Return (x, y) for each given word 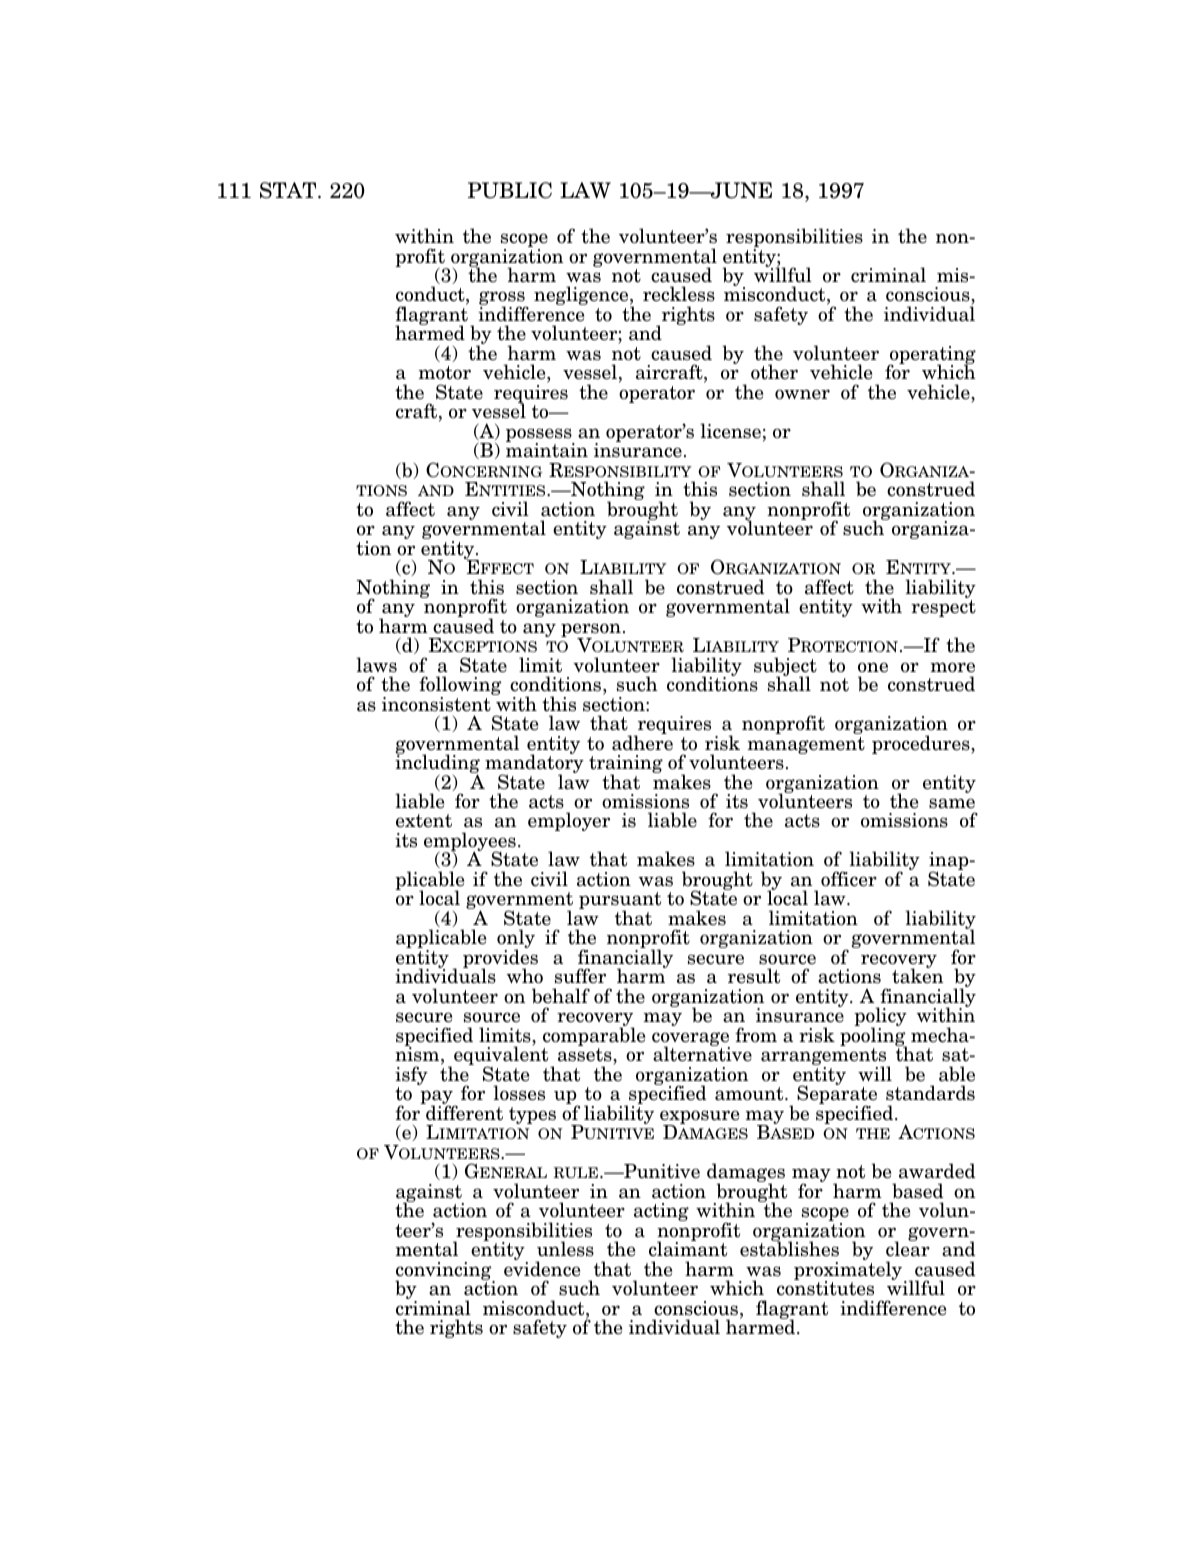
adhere (642, 742)
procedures (922, 744)
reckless (679, 294)
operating (932, 356)
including (437, 764)
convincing (444, 1272)
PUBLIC (510, 190)
